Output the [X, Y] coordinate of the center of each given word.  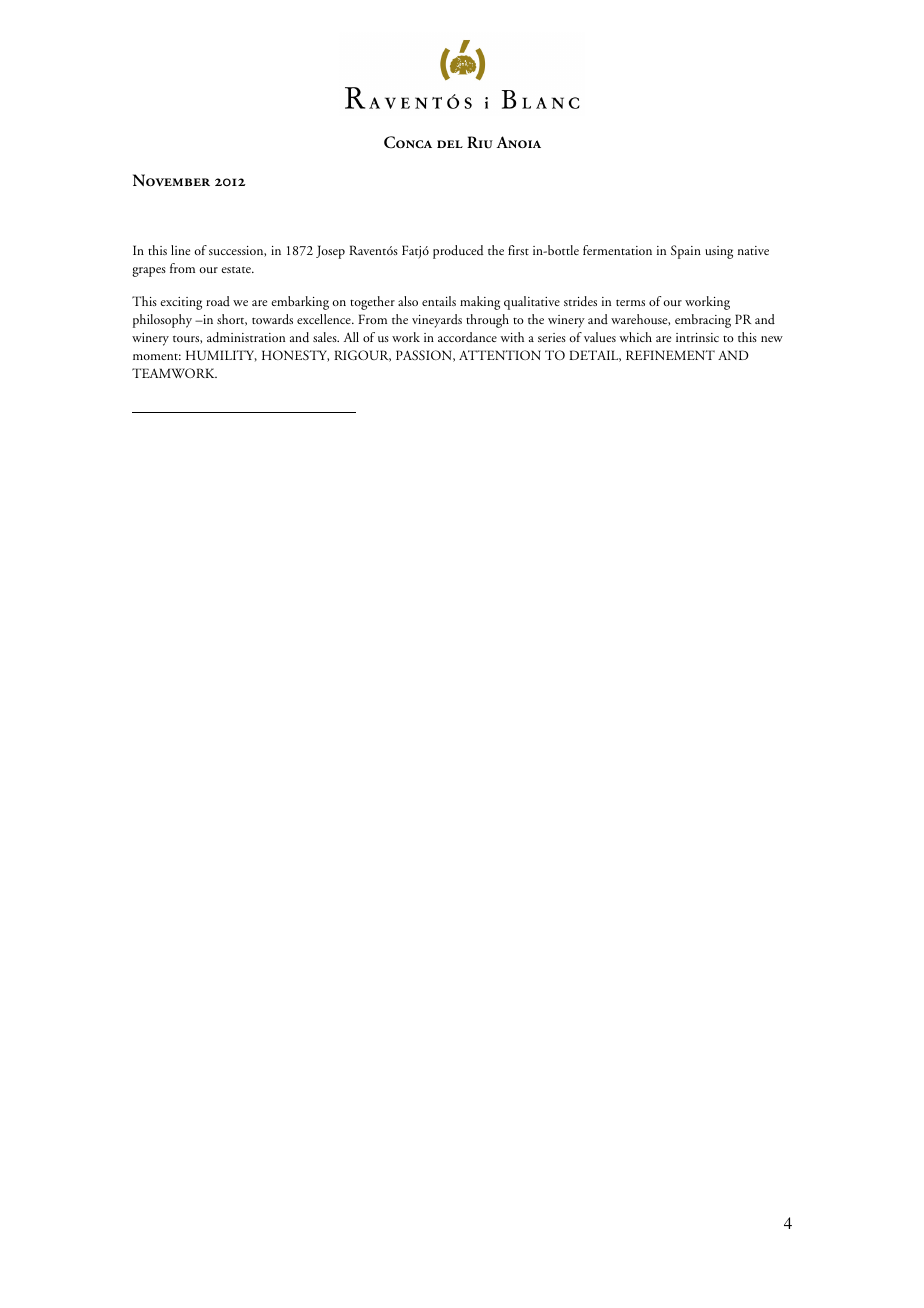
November [171, 180]
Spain [686, 252]
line [180, 250]
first [518, 250]
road [218, 301]
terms [630, 302]
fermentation [617, 250]
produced [458, 252]
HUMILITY [221, 356]
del [450, 144]
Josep [330, 252]
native [753, 250]
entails [439, 301]
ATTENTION [500, 355]
